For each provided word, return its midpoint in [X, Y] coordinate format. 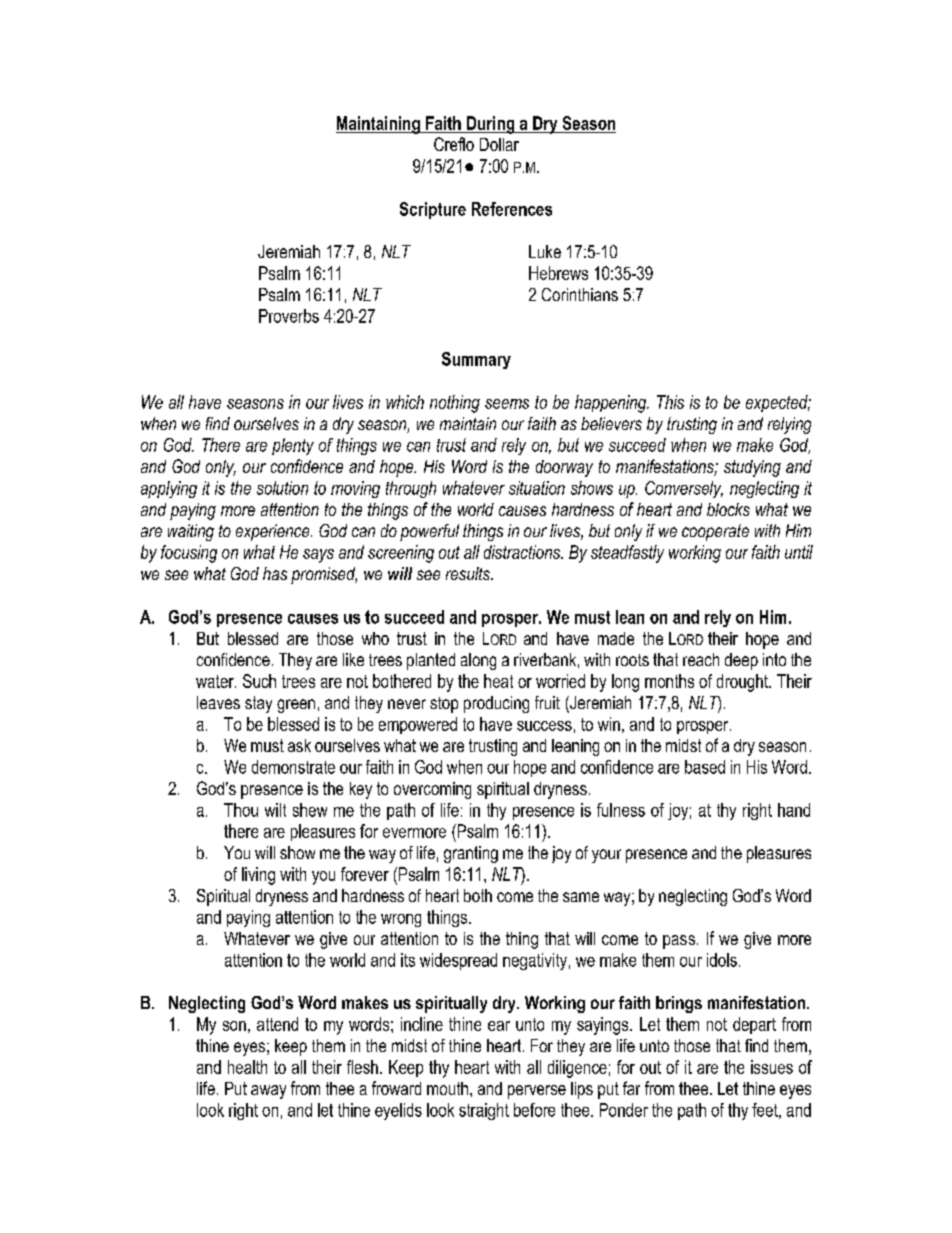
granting [471, 854]
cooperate [715, 532]
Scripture [433, 210]
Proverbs [289, 316]
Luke [545, 251]
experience [274, 532]
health [247, 1067]
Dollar [499, 144]
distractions [523, 552]
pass [680, 942]
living [258, 876]
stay [258, 704]
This [670, 402]
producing [496, 704]
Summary [476, 360]
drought [743, 683]
